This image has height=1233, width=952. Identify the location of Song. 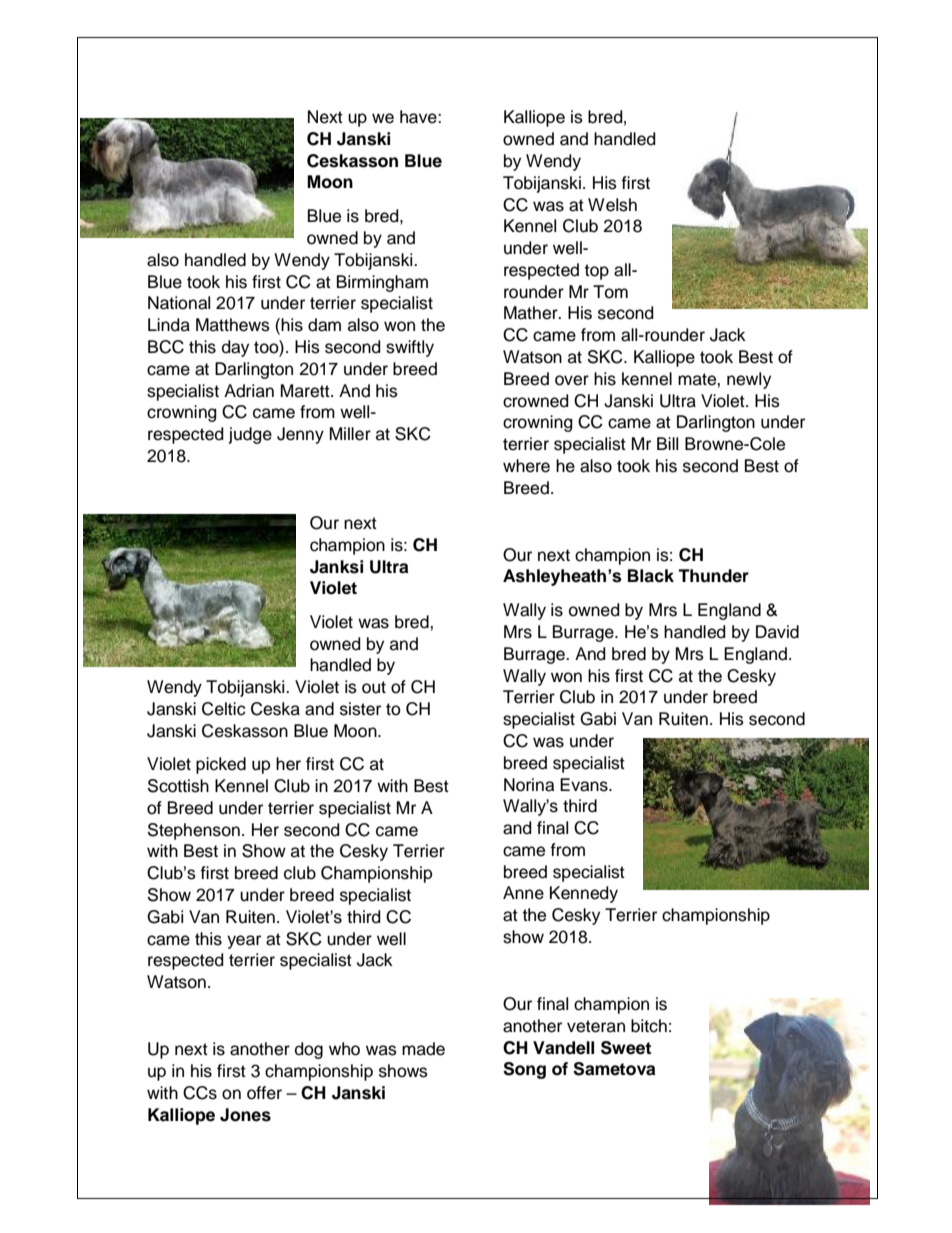
(524, 1070).
